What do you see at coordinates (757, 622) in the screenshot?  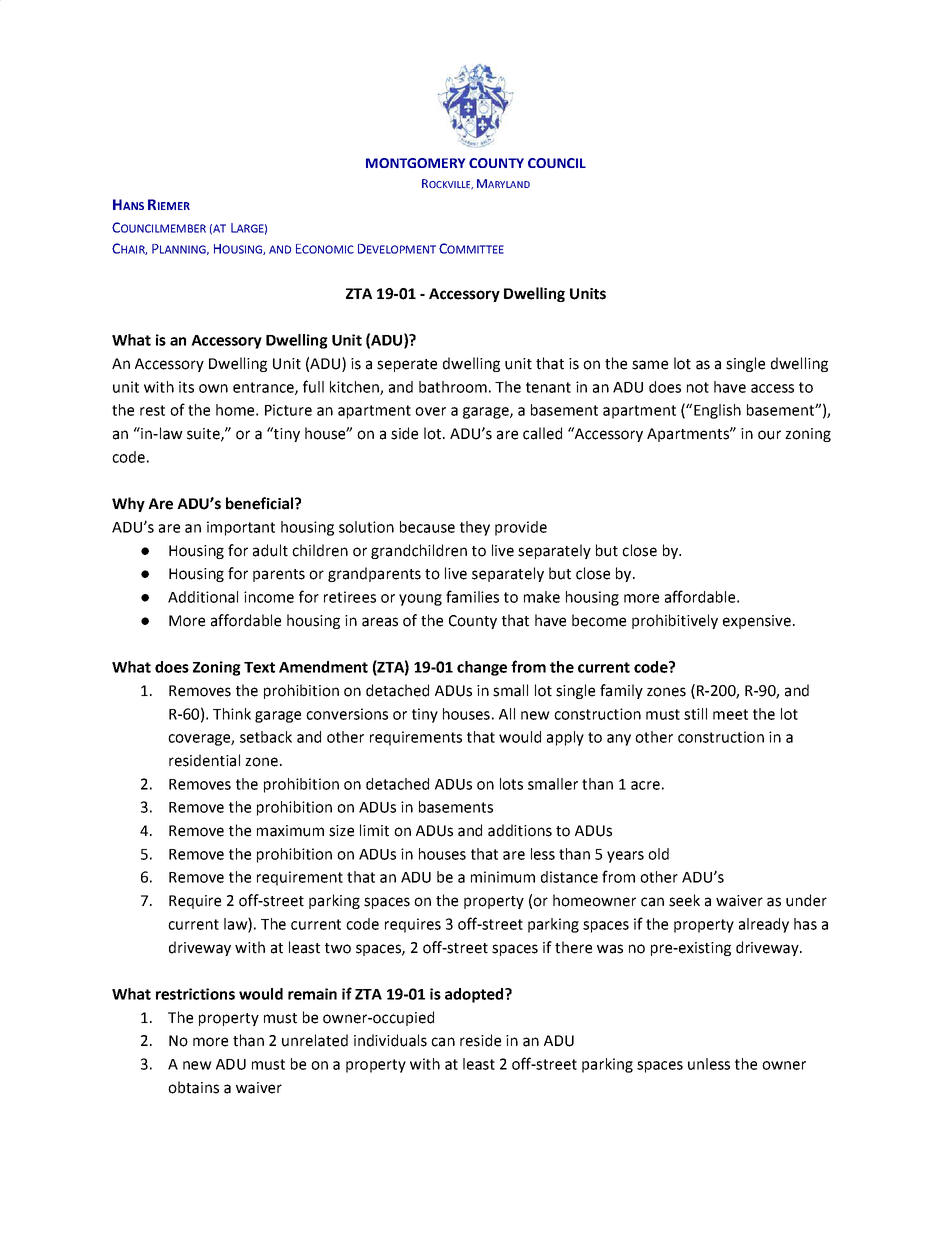 I see `expensive` at bounding box center [757, 622].
